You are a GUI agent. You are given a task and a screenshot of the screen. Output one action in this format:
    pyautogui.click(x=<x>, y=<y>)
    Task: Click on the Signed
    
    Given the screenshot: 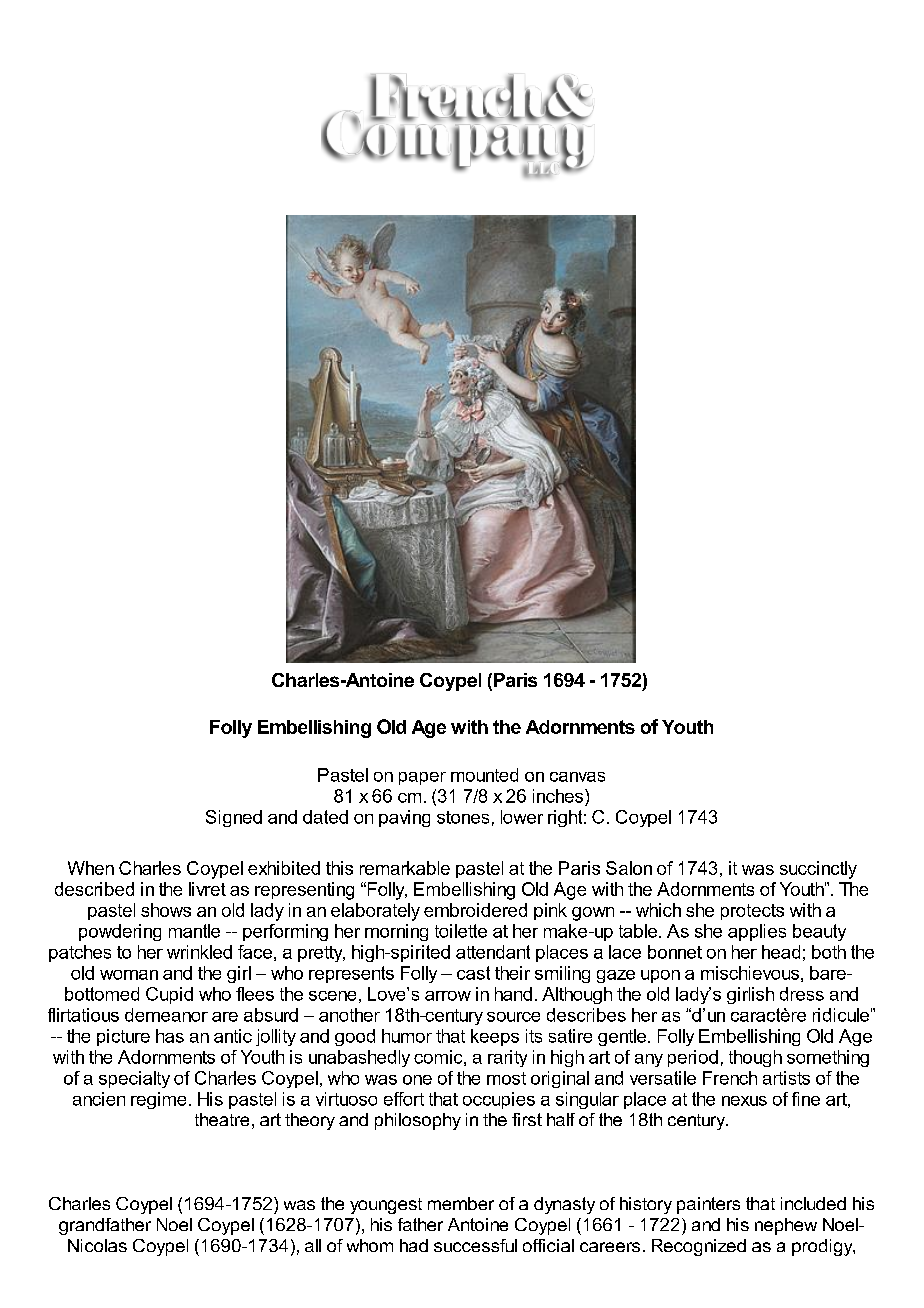 What is the action you would take?
    pyautogui.click(x=234, y=818)
